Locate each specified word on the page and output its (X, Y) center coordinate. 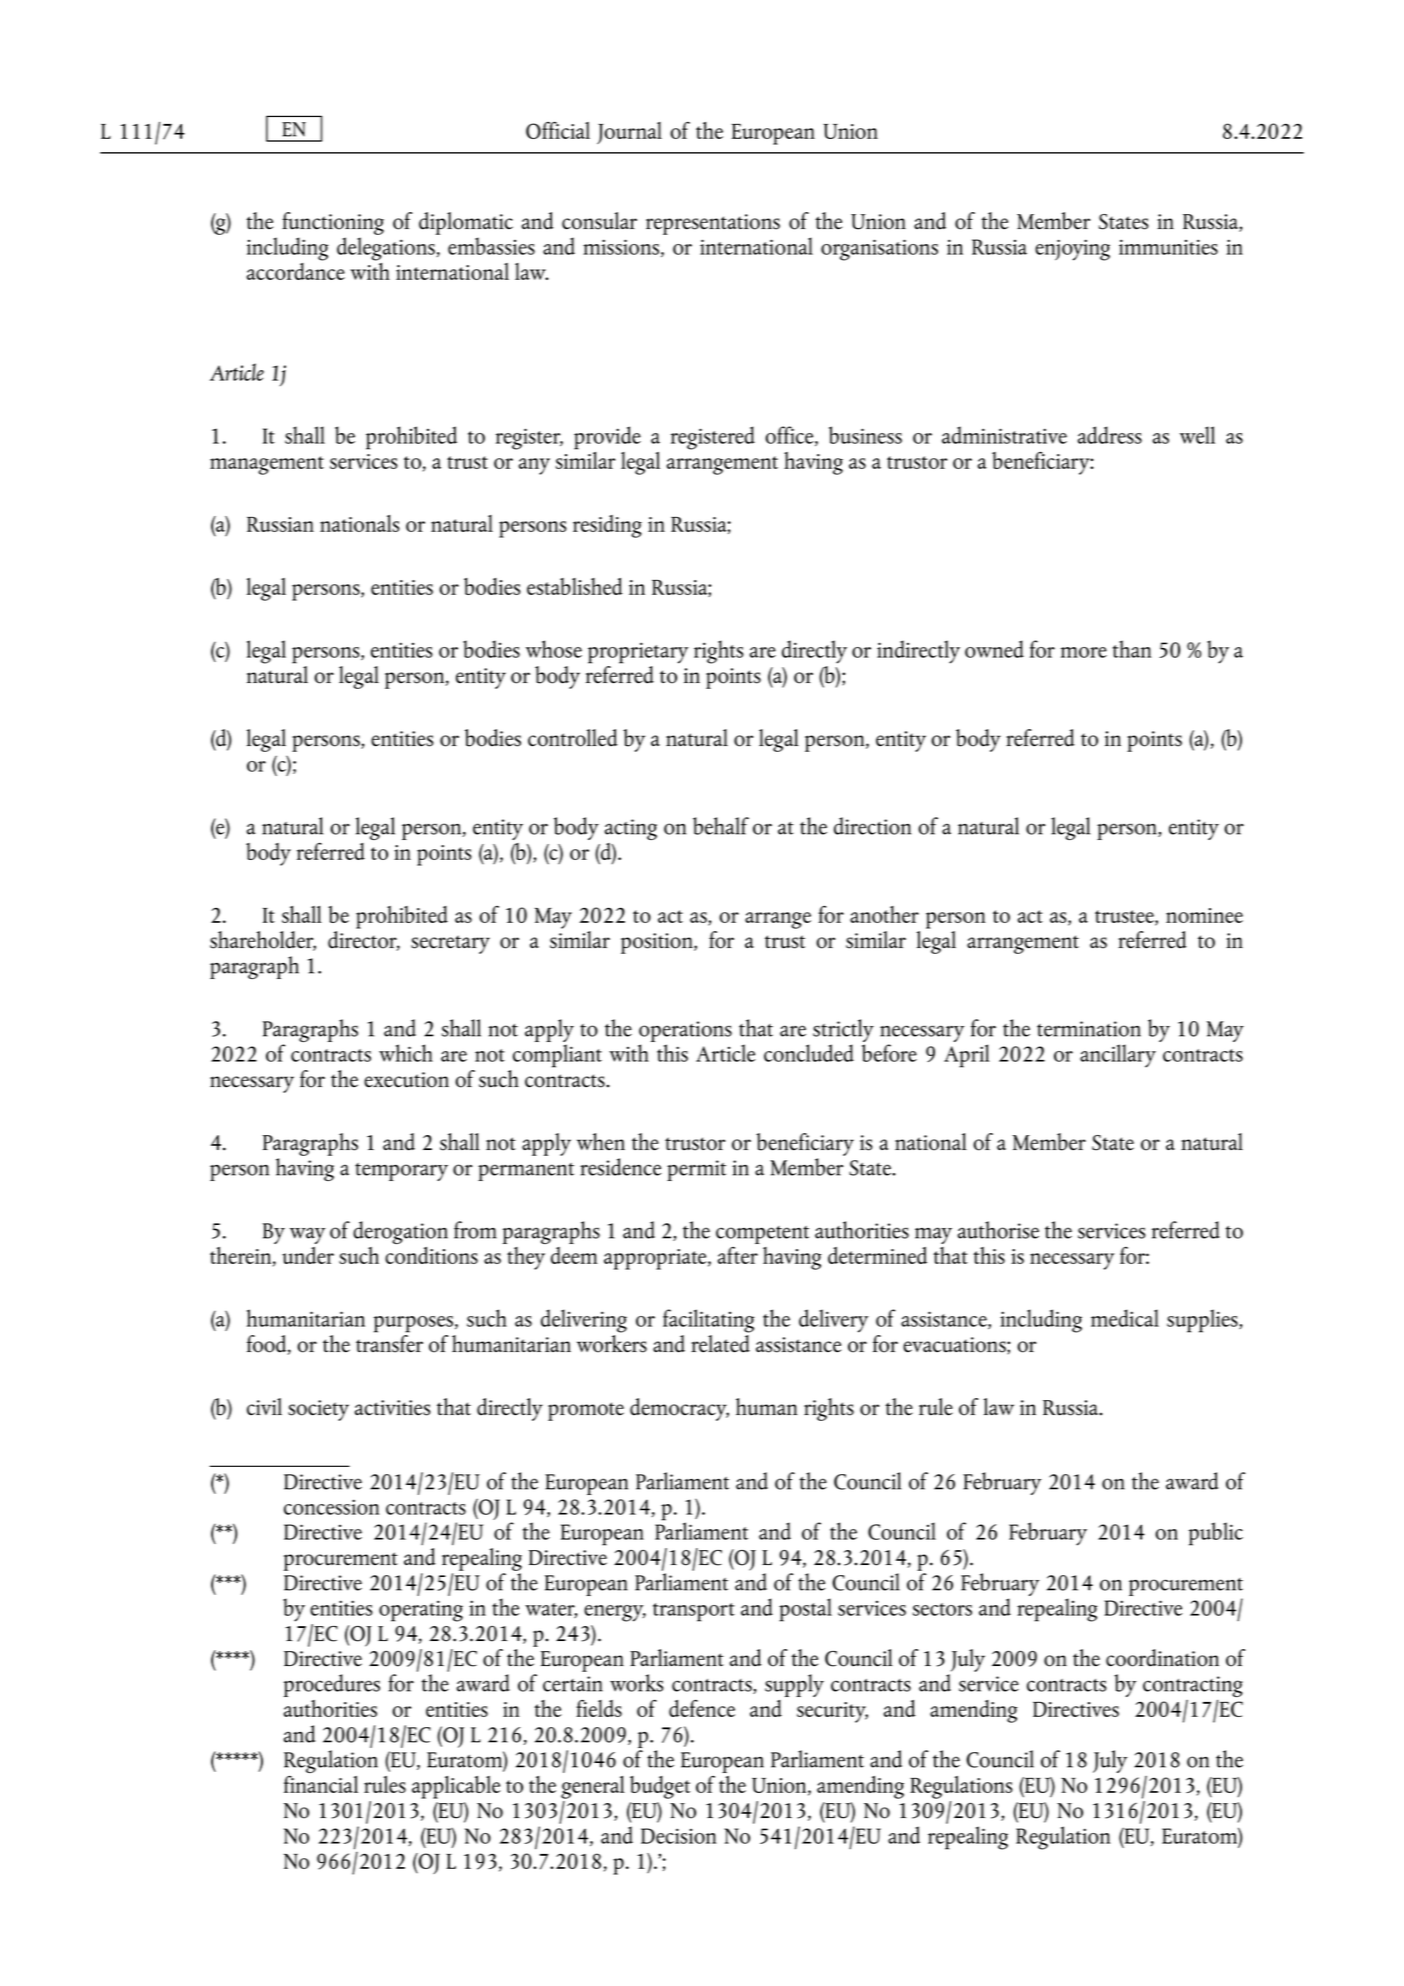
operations (685, 1033)
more (1084, 652)
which (406, 1053)
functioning (333, 223)
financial (321, 1784)
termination (1089, 1029)
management (267, 465)
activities (392, 1408)
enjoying (1072, 250)
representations (713, 224)
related (720, 1342)
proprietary (638, 653)
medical (1125, 1318)
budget (660, 1787)
